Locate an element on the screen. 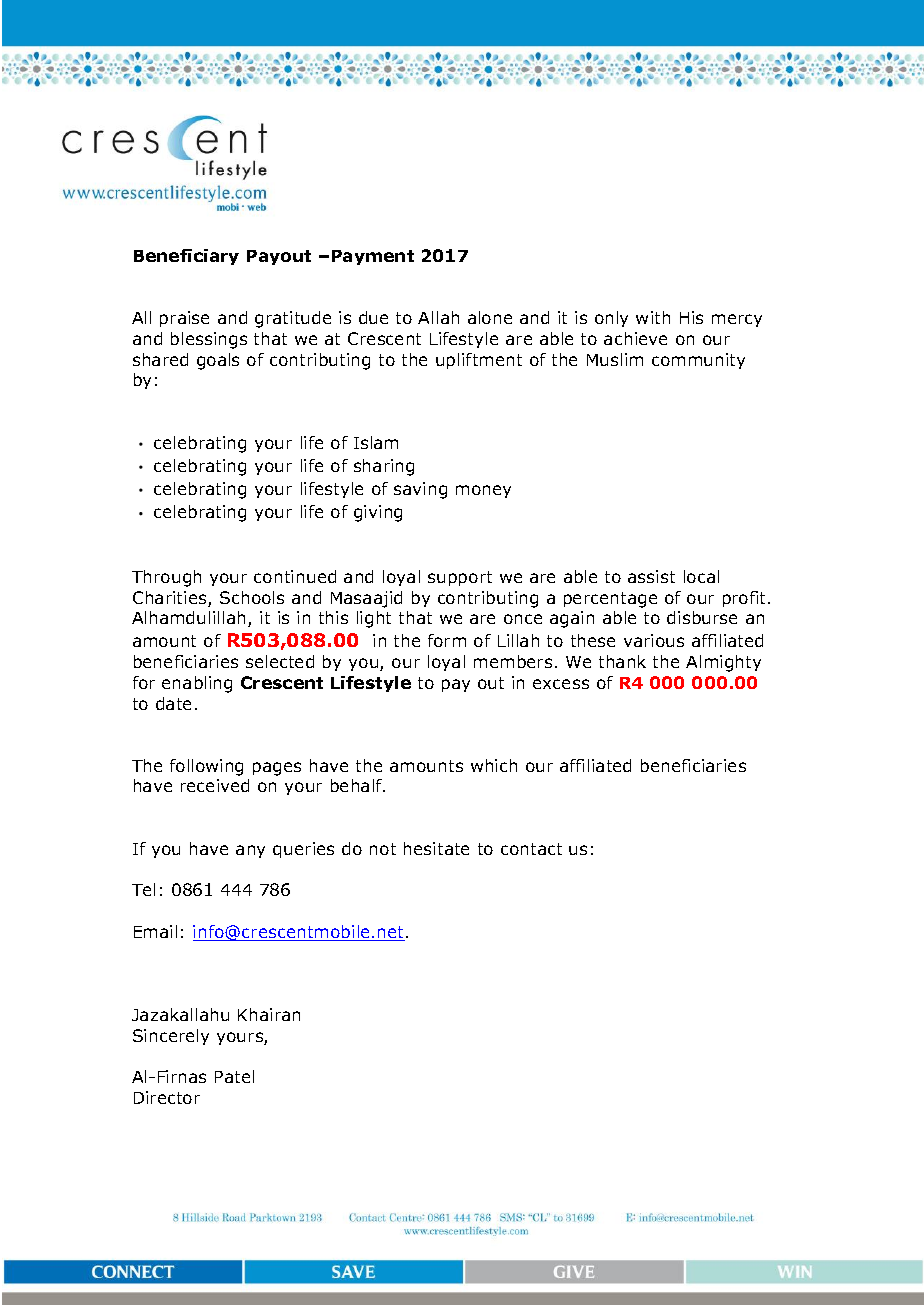  alone is located at coordinates (490, 317).
